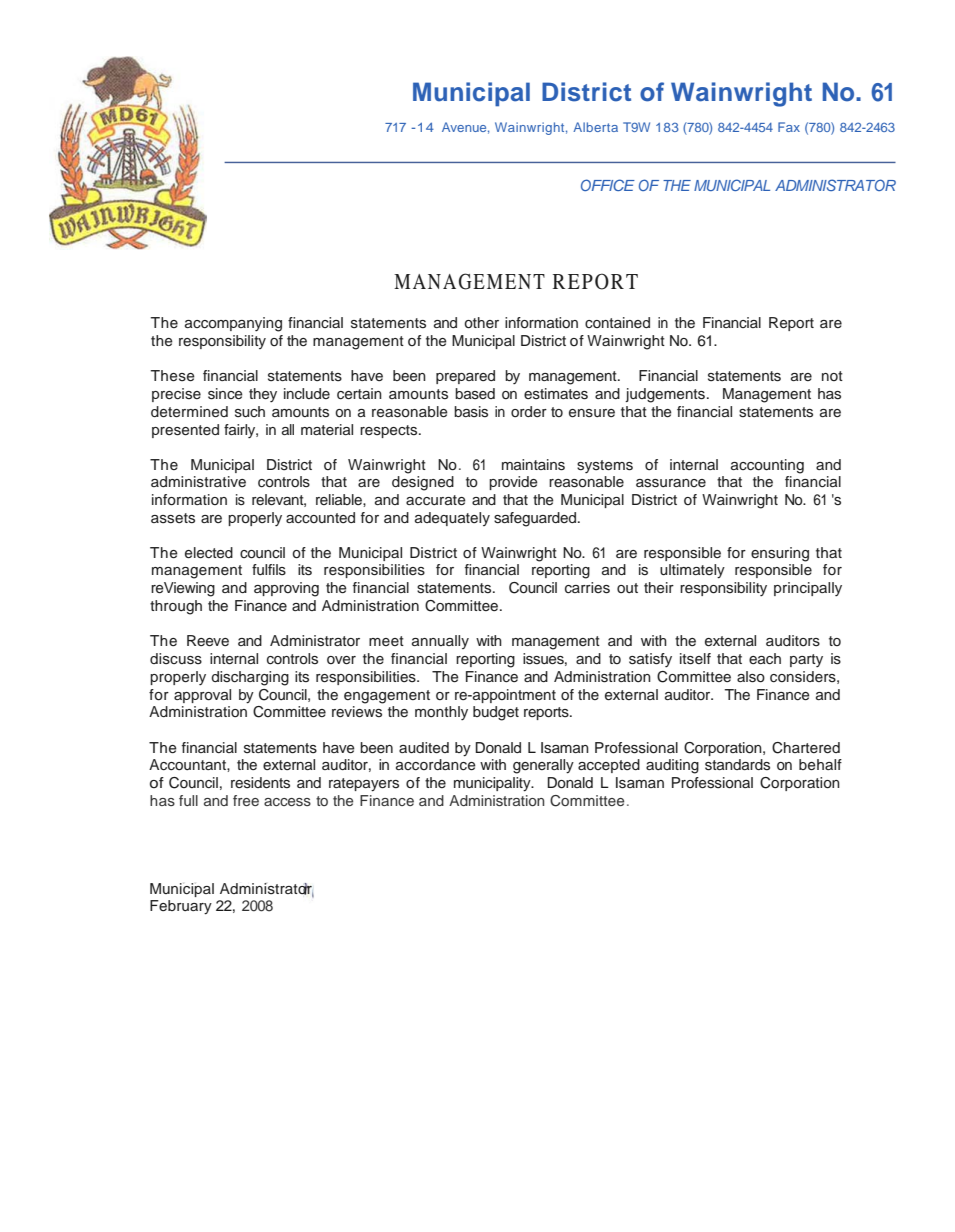 Image resolution: width=955 pixels, height=1232 pixels. What do you see at coordinates (440, 642) in the screenshot?
I see `annually` at bounding box center [440, 642].
